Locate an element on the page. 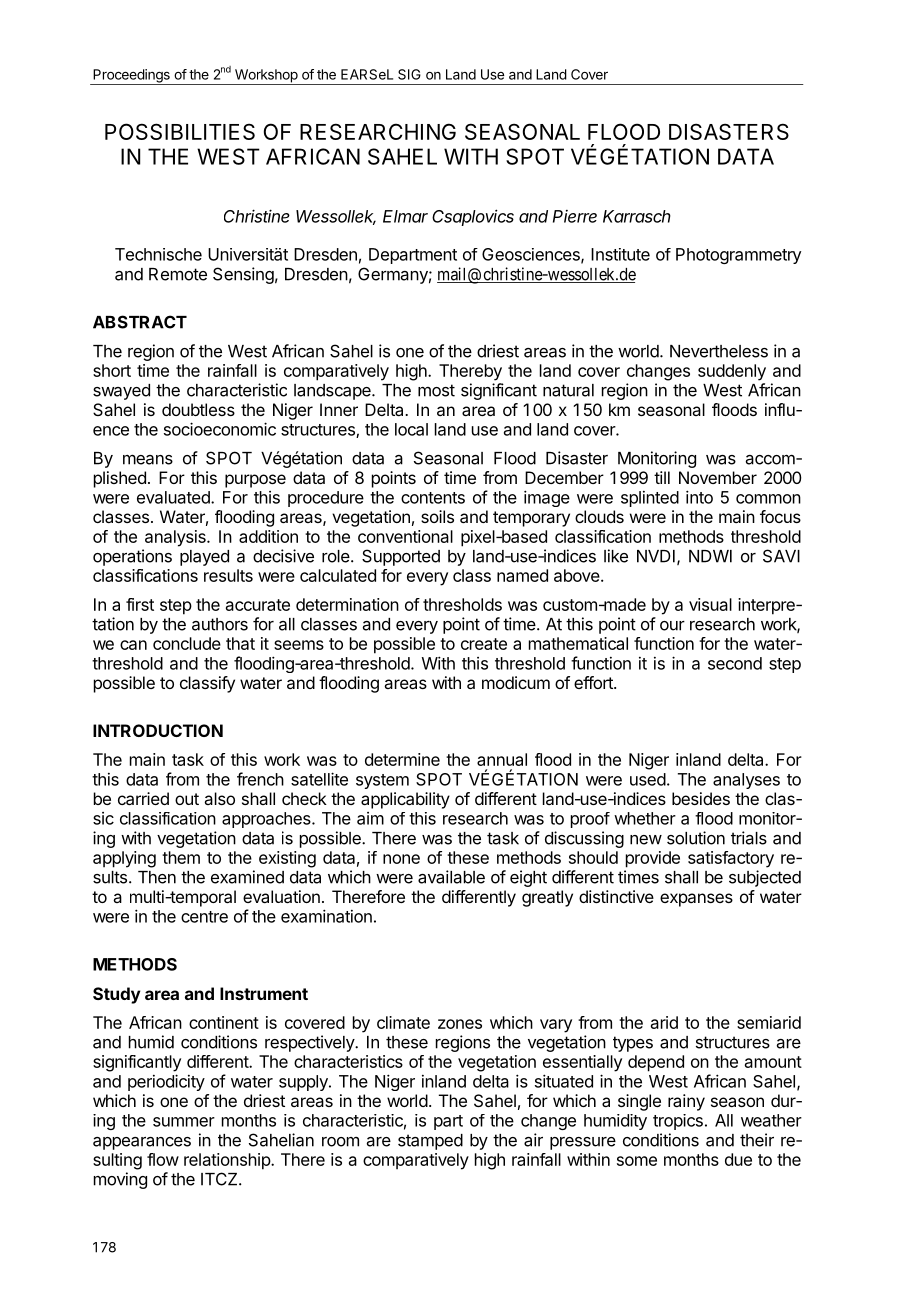 The height and width of the image is (1308, 924). ABSTRACT is located at coordinates (140, 322).
